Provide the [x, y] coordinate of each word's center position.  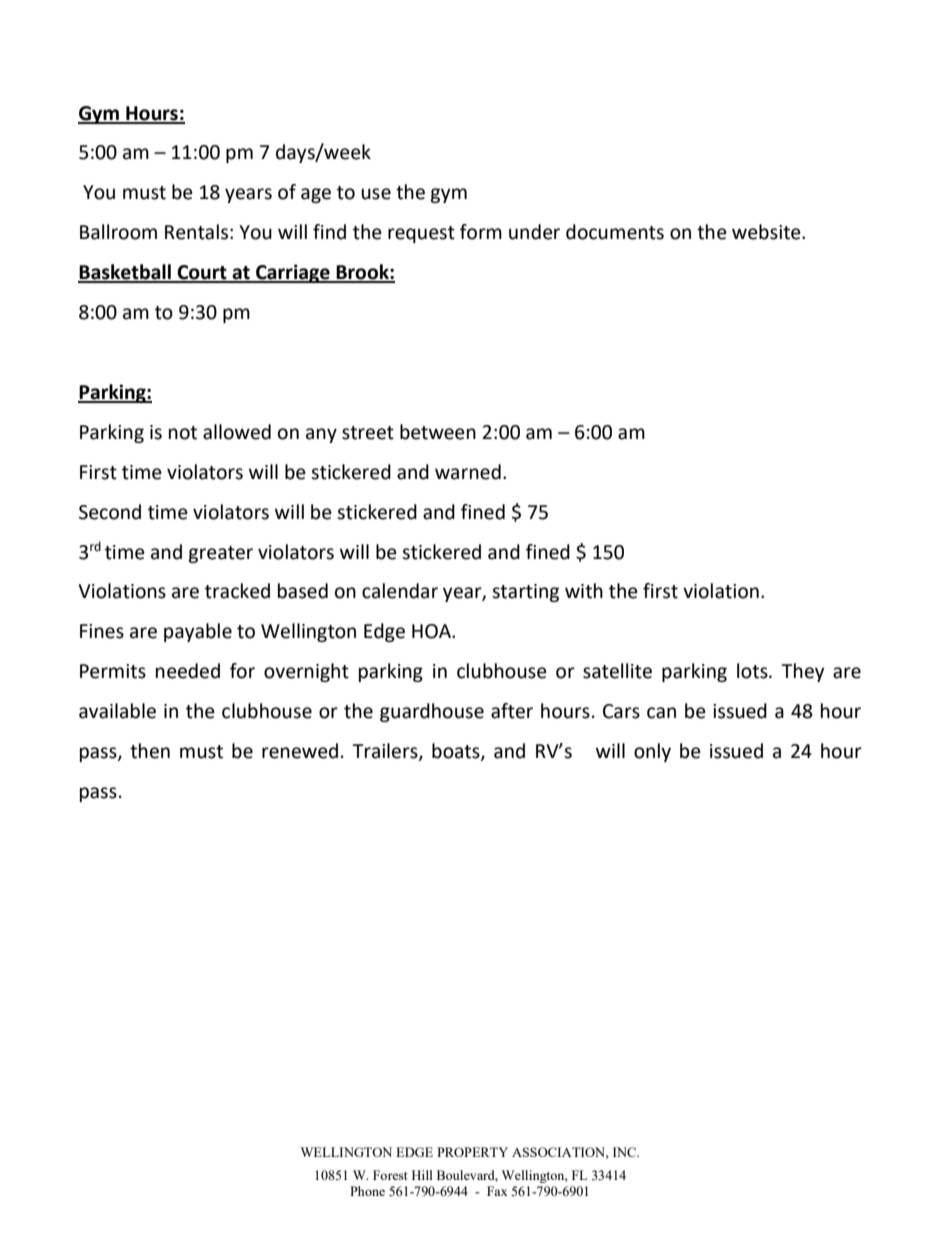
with [584, 591]
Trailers [386, 752]
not [183, 433]
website [767, 232]
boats [457, 752]
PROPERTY [472, 1152]
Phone [367, 1191]
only [652, 752]
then [150, 751]
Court [202, 273]
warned [468, 472]
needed [188, 671]
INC [626, 1152]
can [661, 713]
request [421, 234]
